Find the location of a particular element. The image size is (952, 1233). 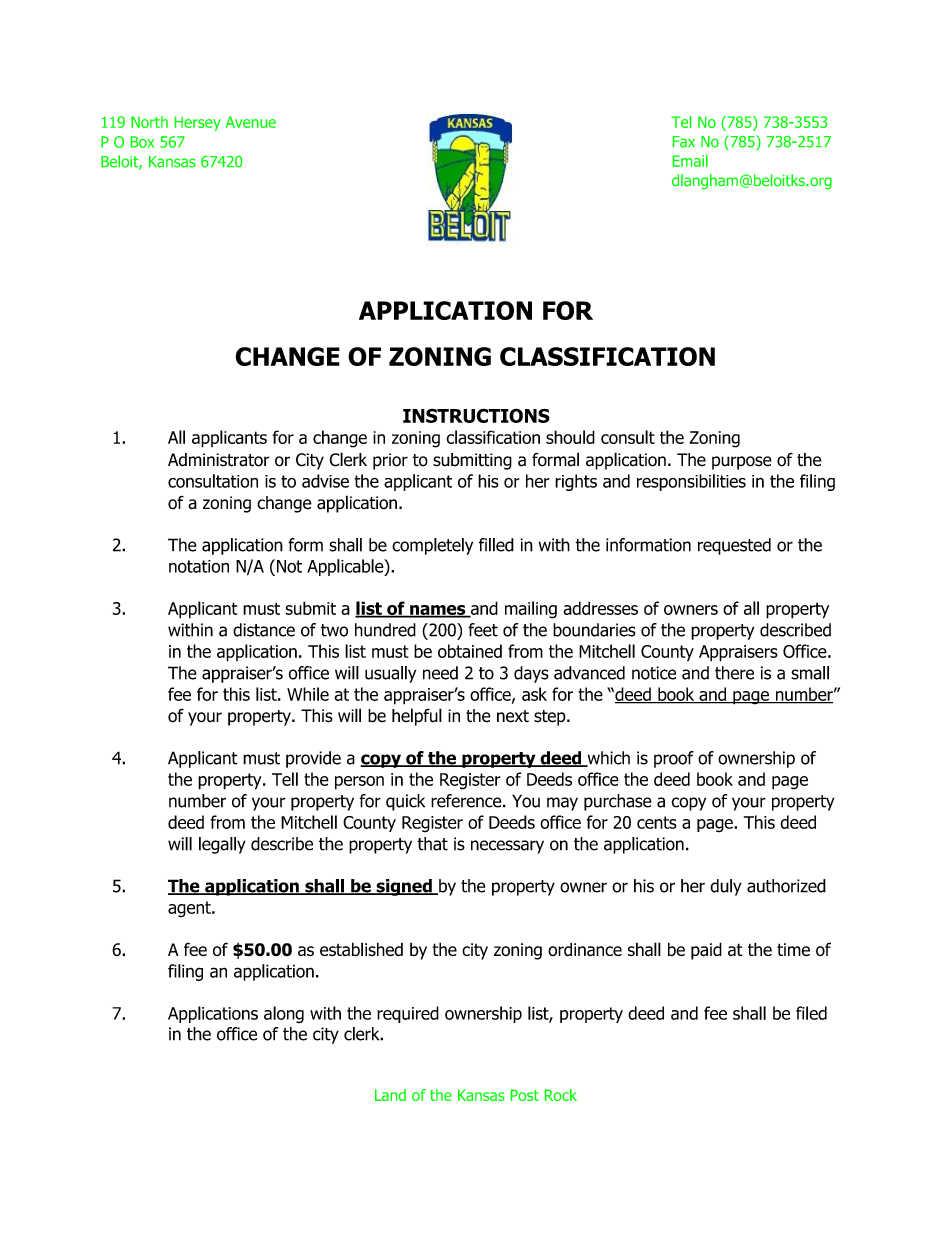

duly is located at coordinates (726, 887).
